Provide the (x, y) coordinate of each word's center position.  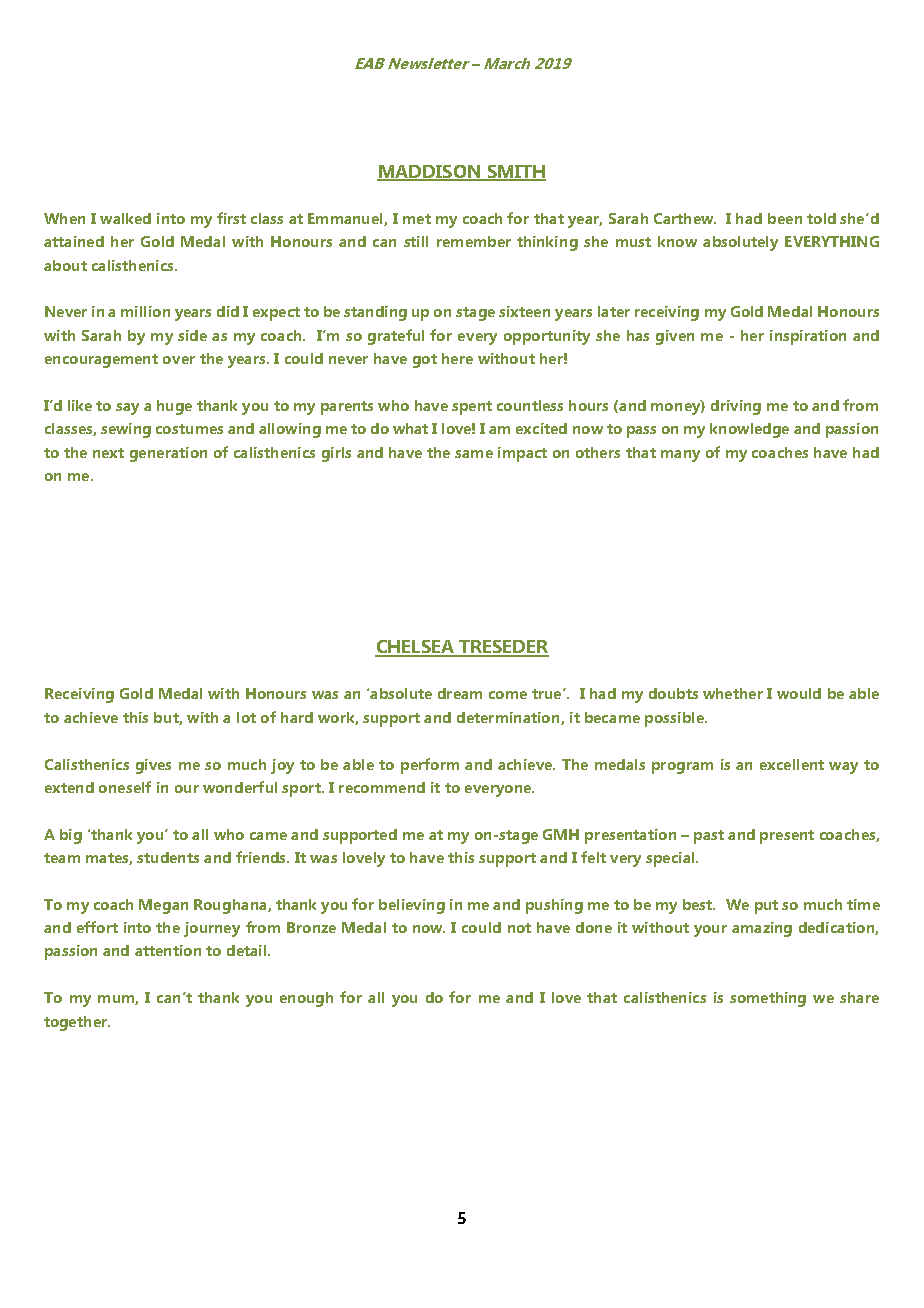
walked (125, 218)
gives (153, 766)
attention (168, 950)
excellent (792, 764)
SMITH (515, 173)
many (680, 456)
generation (168, 454)
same (474, 454)
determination (509, 718)
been (785, 218)
